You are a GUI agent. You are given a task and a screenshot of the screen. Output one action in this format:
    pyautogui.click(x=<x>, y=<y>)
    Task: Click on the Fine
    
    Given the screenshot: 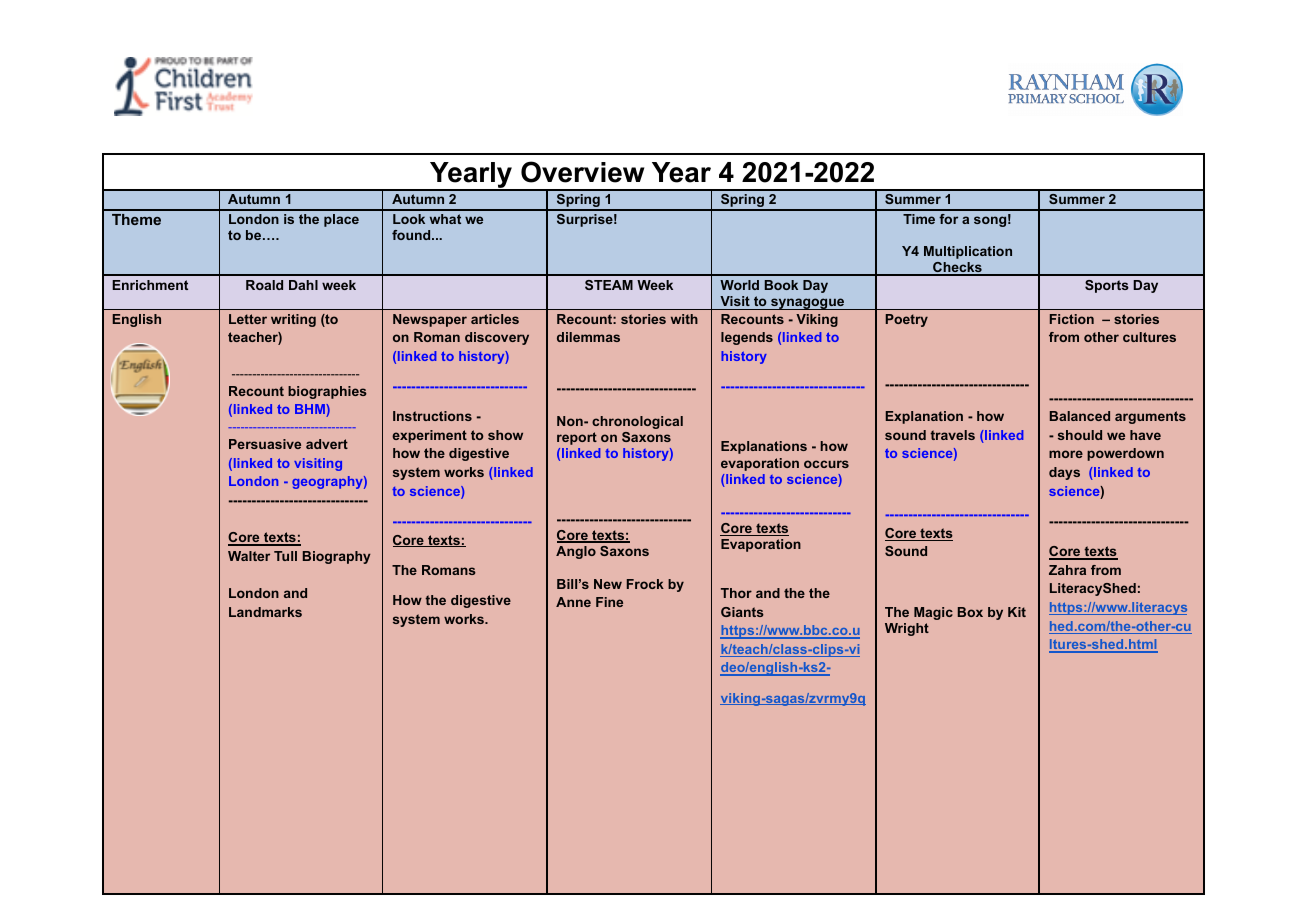 What is the action you would take?
    pyautogui.click(x=609, y=602)
